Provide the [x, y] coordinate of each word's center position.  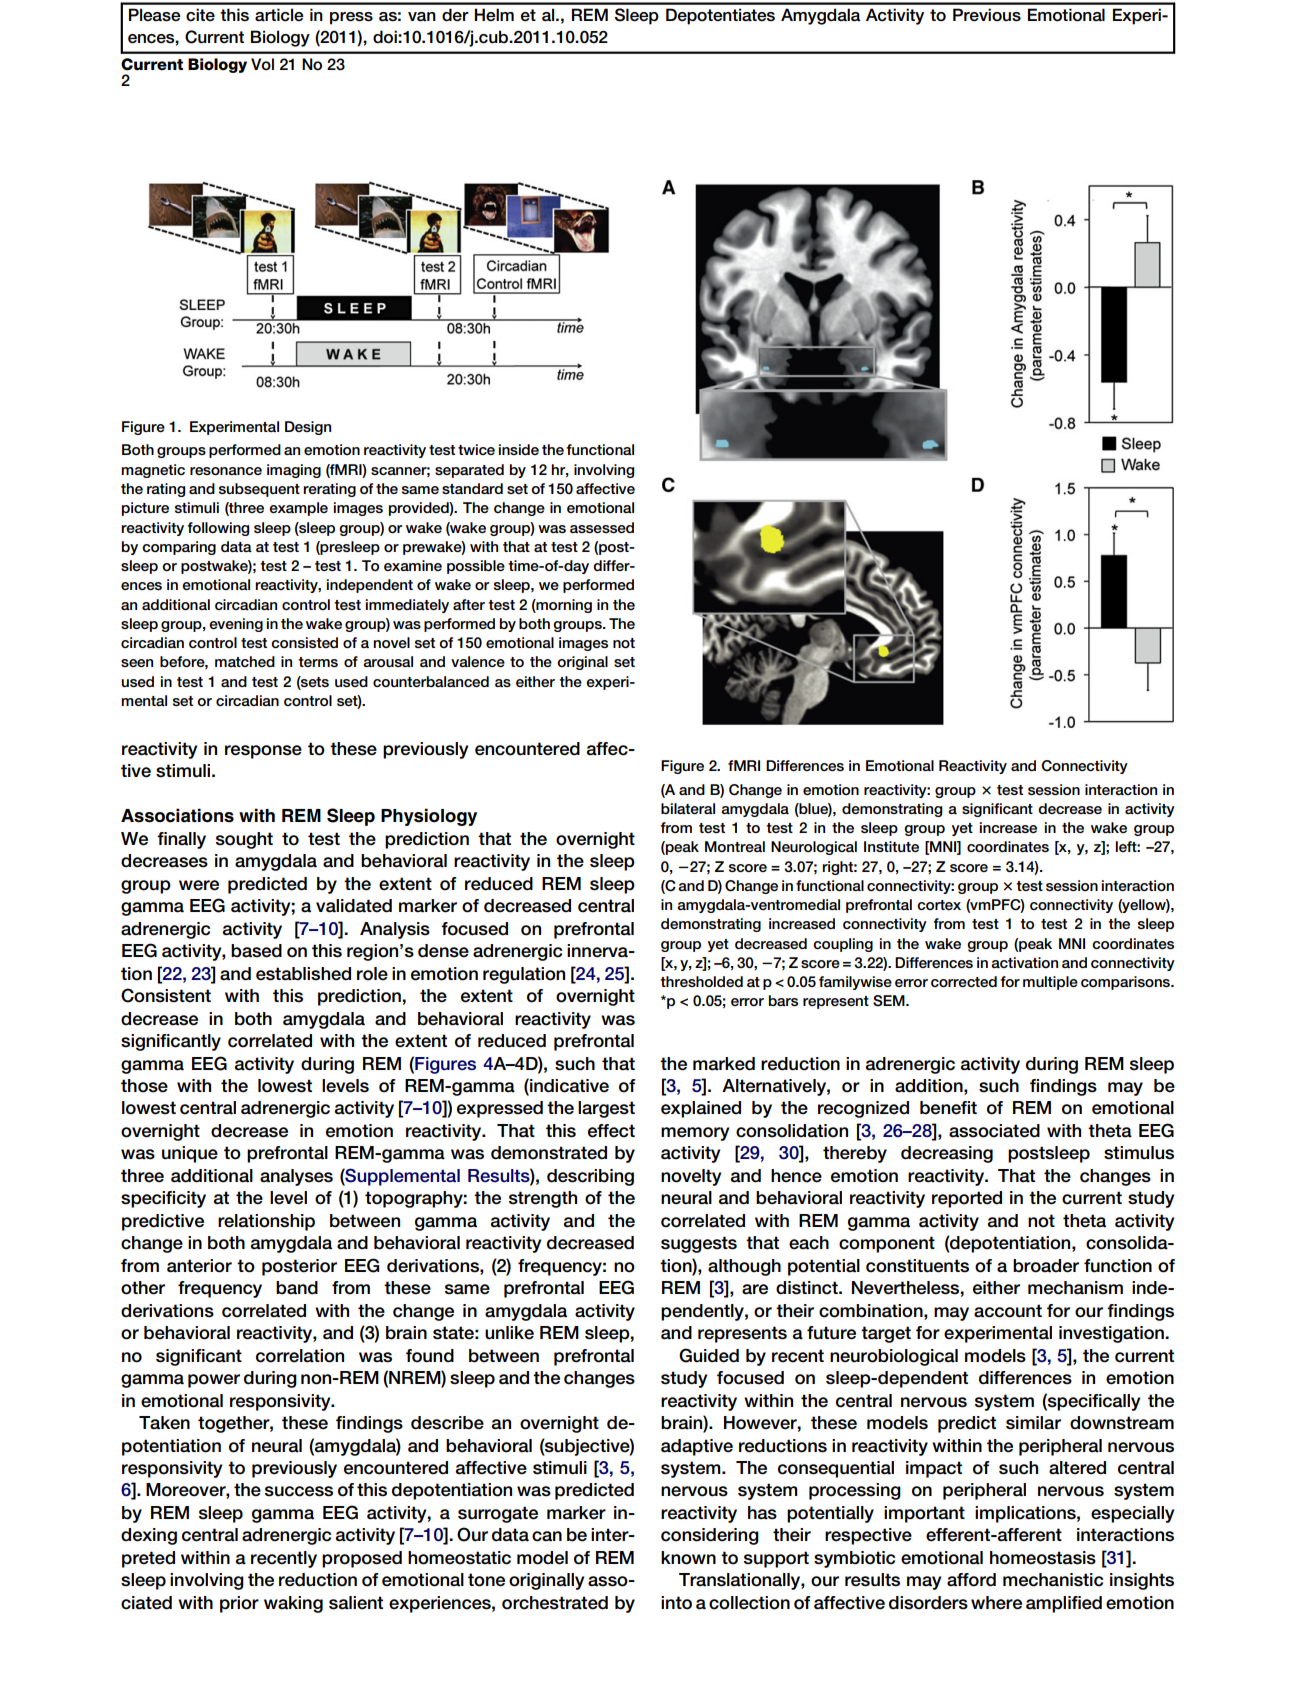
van [422, 16]
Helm [494, 15]
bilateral [688, 808]
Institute [891, 846]
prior [239, 1604]
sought [244, 840]
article [279, 15]
